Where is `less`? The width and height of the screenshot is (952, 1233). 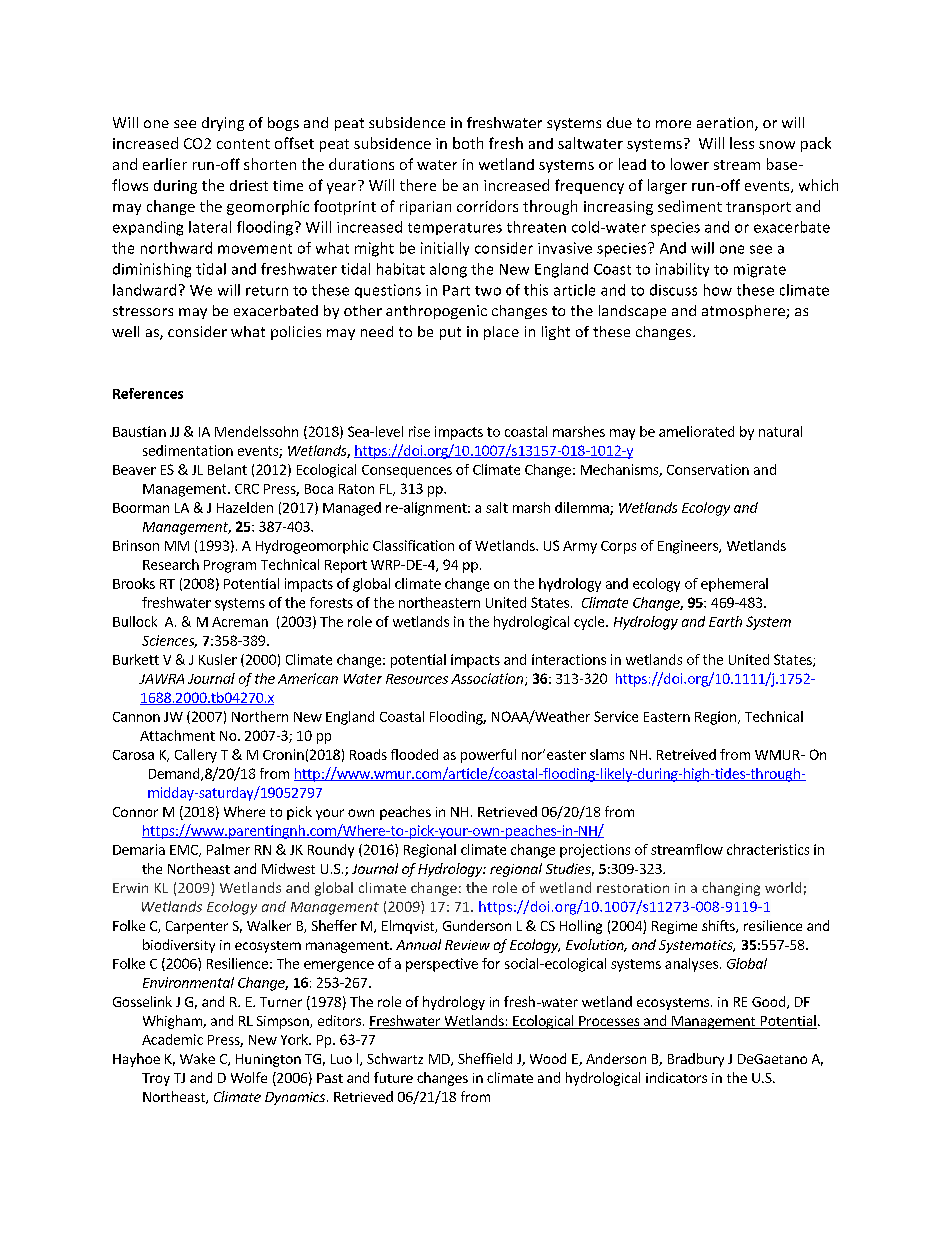
less is located at coordinates (742, 143).
